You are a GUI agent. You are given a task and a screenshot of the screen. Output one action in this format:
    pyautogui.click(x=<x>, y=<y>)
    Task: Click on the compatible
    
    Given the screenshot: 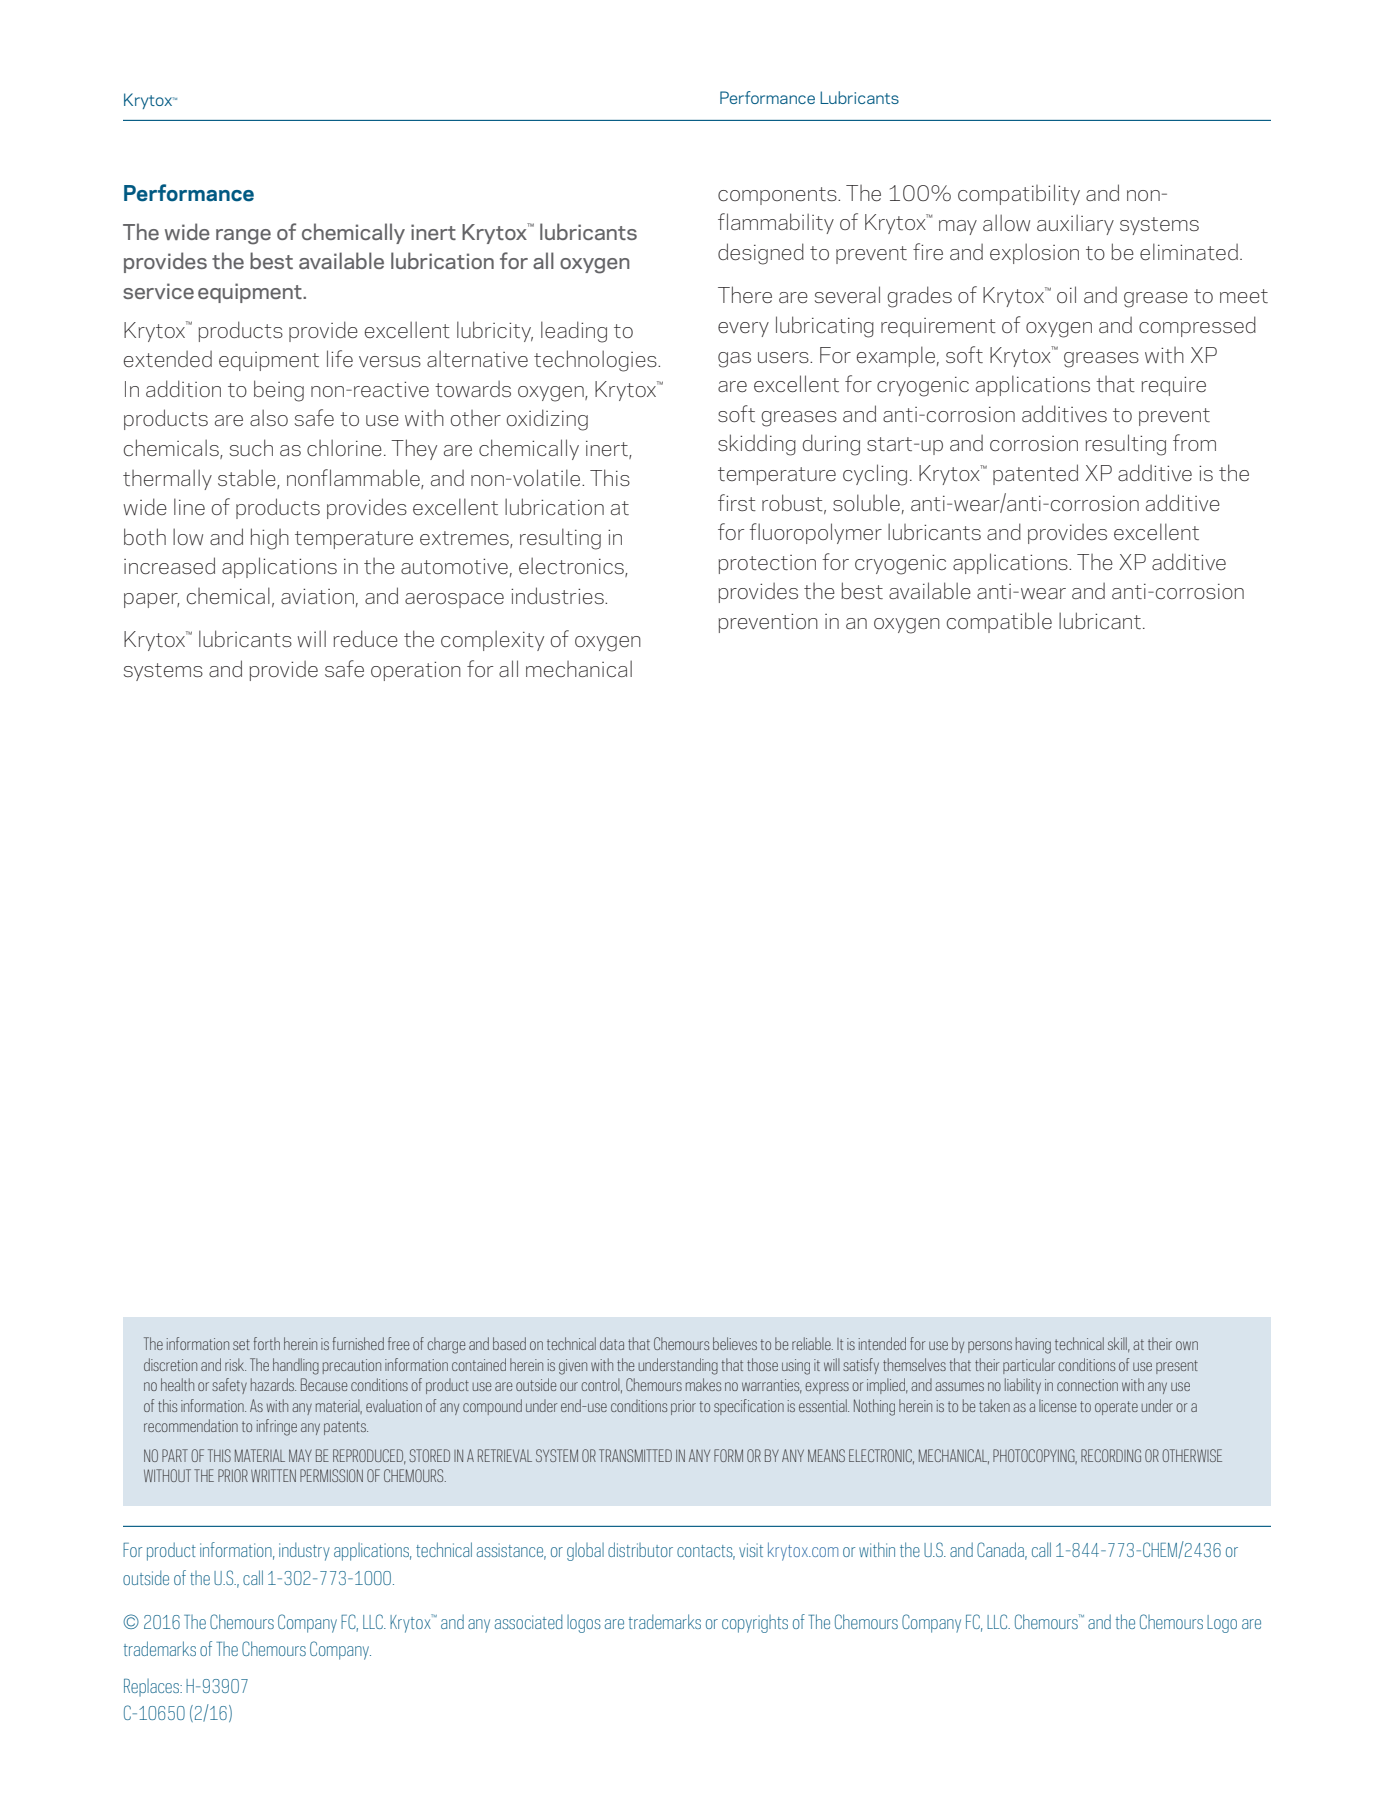 What is the action you would take?
    pyautogui.click(x=999, y=622)
